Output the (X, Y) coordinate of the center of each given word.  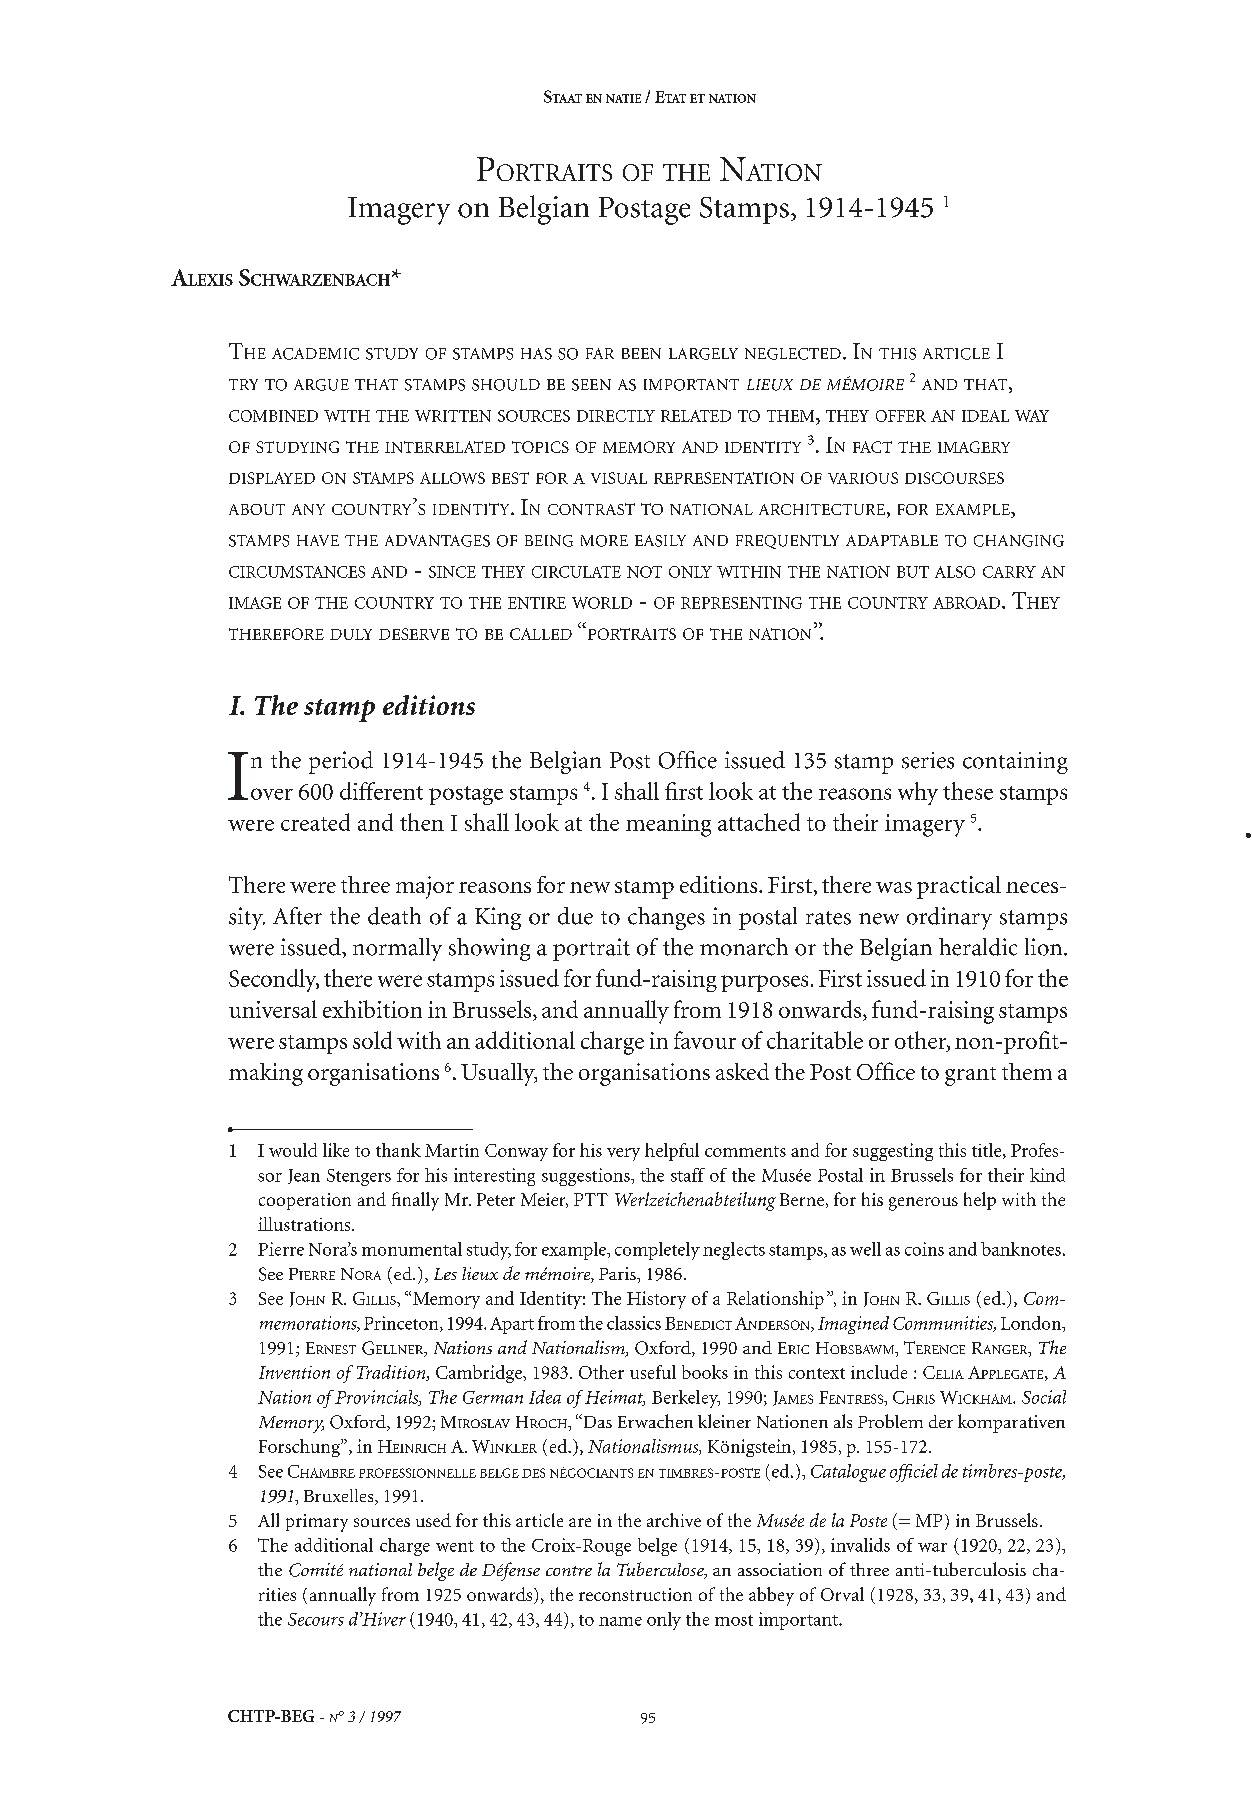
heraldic (978, 947)
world (602, 603)
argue (321, 385)
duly (351, 634)
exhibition (372, 1009)
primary (317, 1523)
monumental (412, 1249)
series (928, 760)
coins (924, 1249)
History (656, 1300)
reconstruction (635, 1594)
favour (705, 1040)
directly (616, 416)
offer (901, 416)
